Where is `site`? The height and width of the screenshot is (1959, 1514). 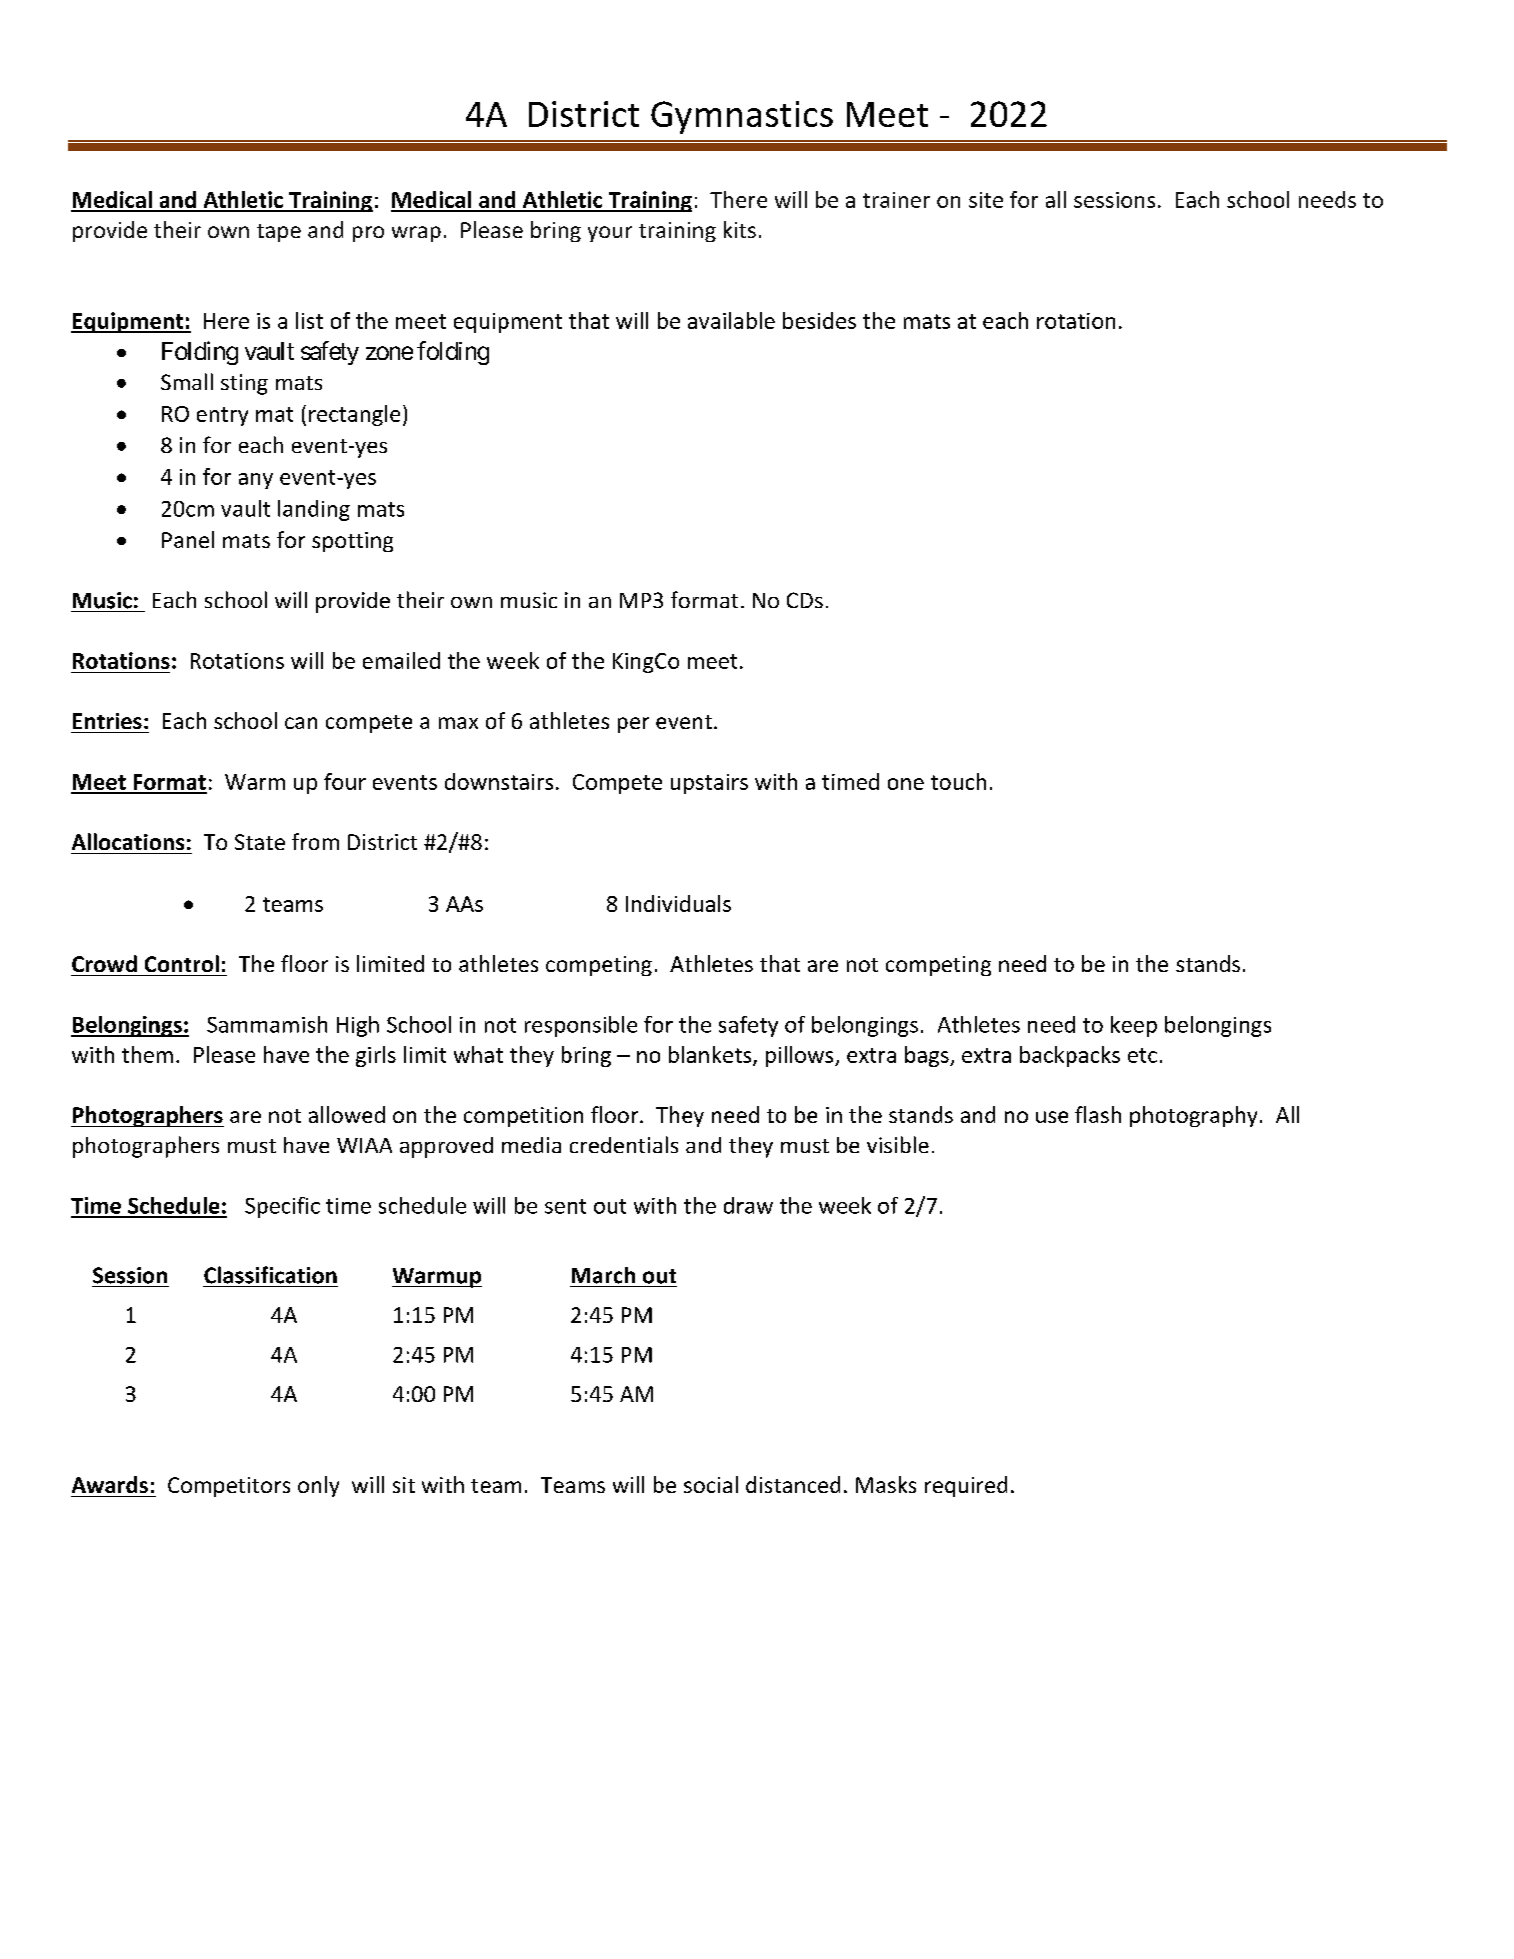 site is located at coordinates (986, 200).
